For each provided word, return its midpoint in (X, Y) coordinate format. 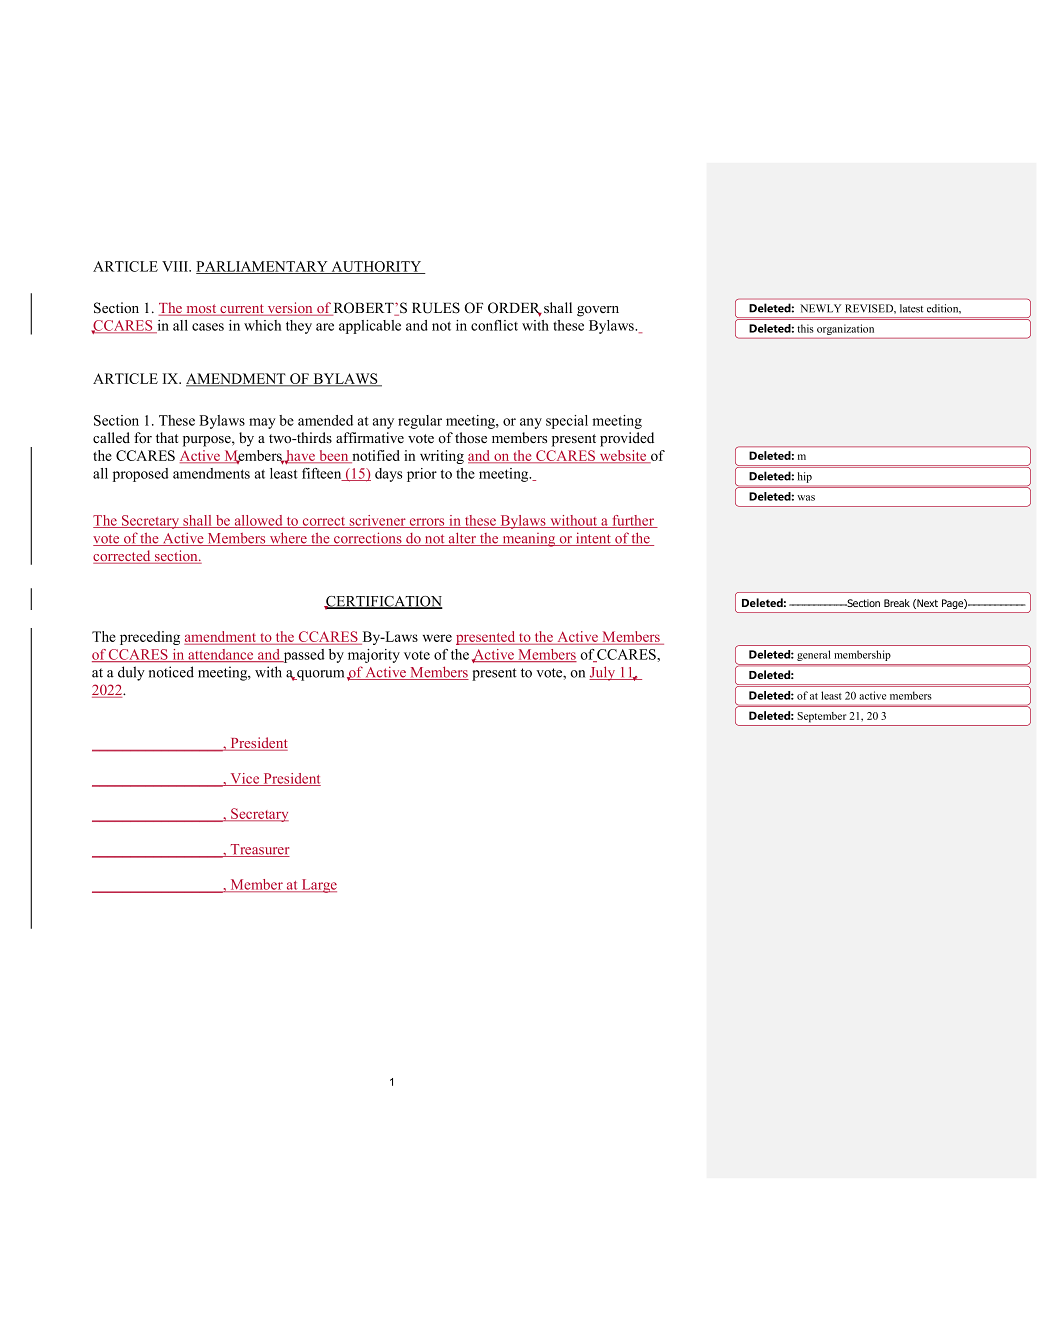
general (813, 655)
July (603, 673)
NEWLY (820, 308)
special (567, 422)
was (806, 498)
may (262, 423)
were (437, 638)
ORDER (515, 309)
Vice (245, 779)
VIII (176, 266)
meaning (529, 540)
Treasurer (259, 850)
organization (845, 329)
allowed (258, 521)
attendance (221, 655)
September (822, 717)
